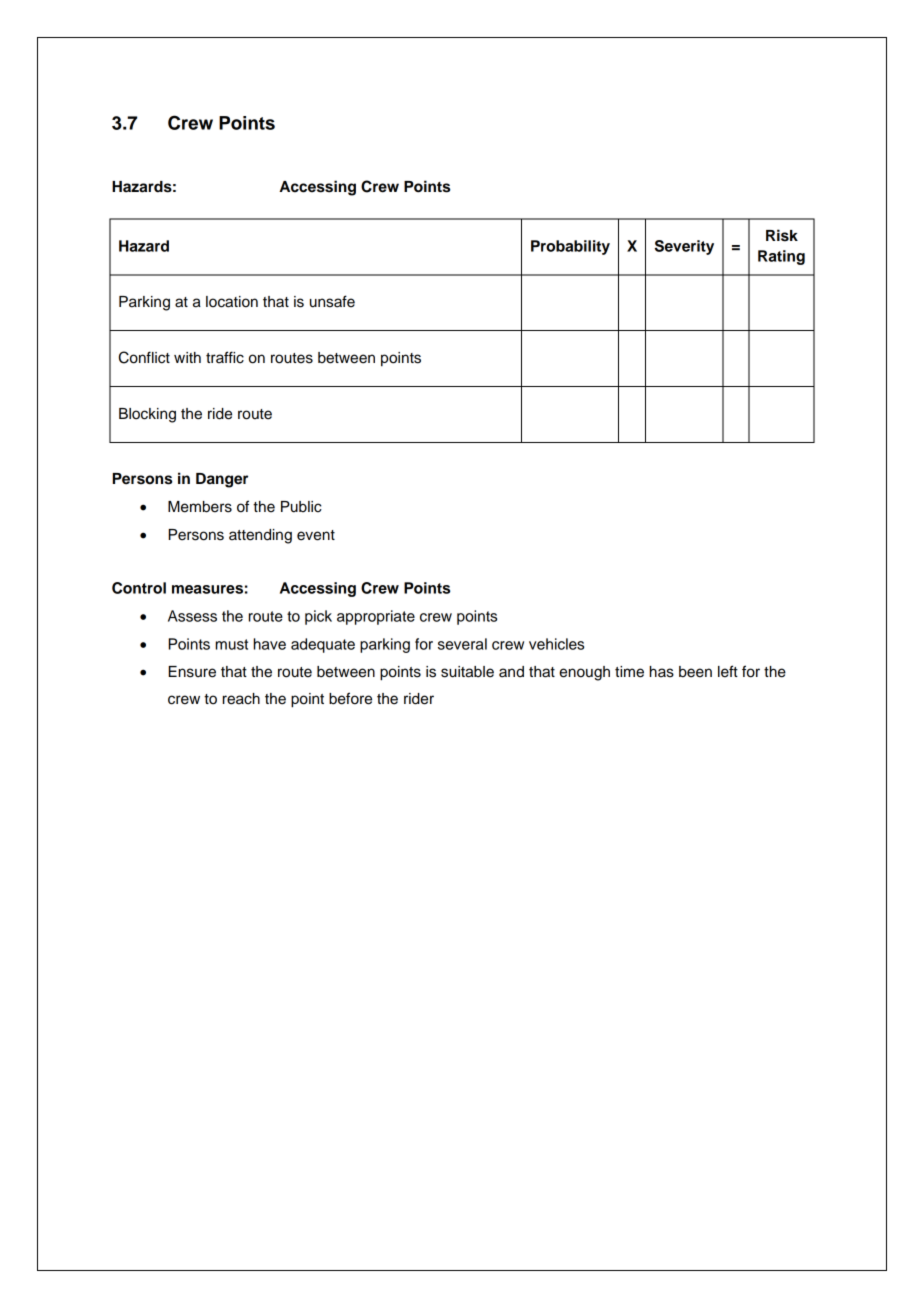  I want to click on vehicles, so click(556, 644).
